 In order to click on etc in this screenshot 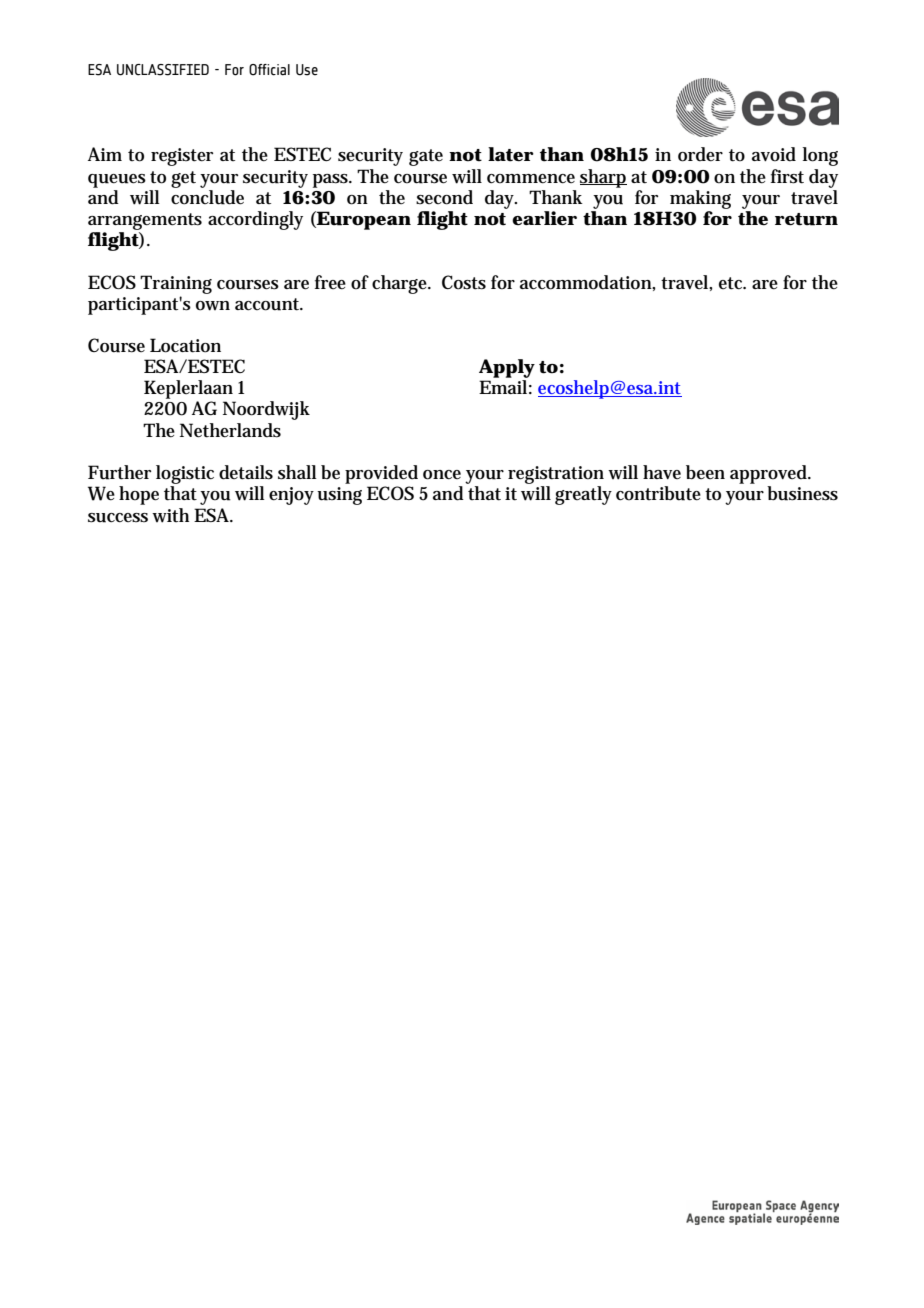, I will do `click(732, 283)`.
